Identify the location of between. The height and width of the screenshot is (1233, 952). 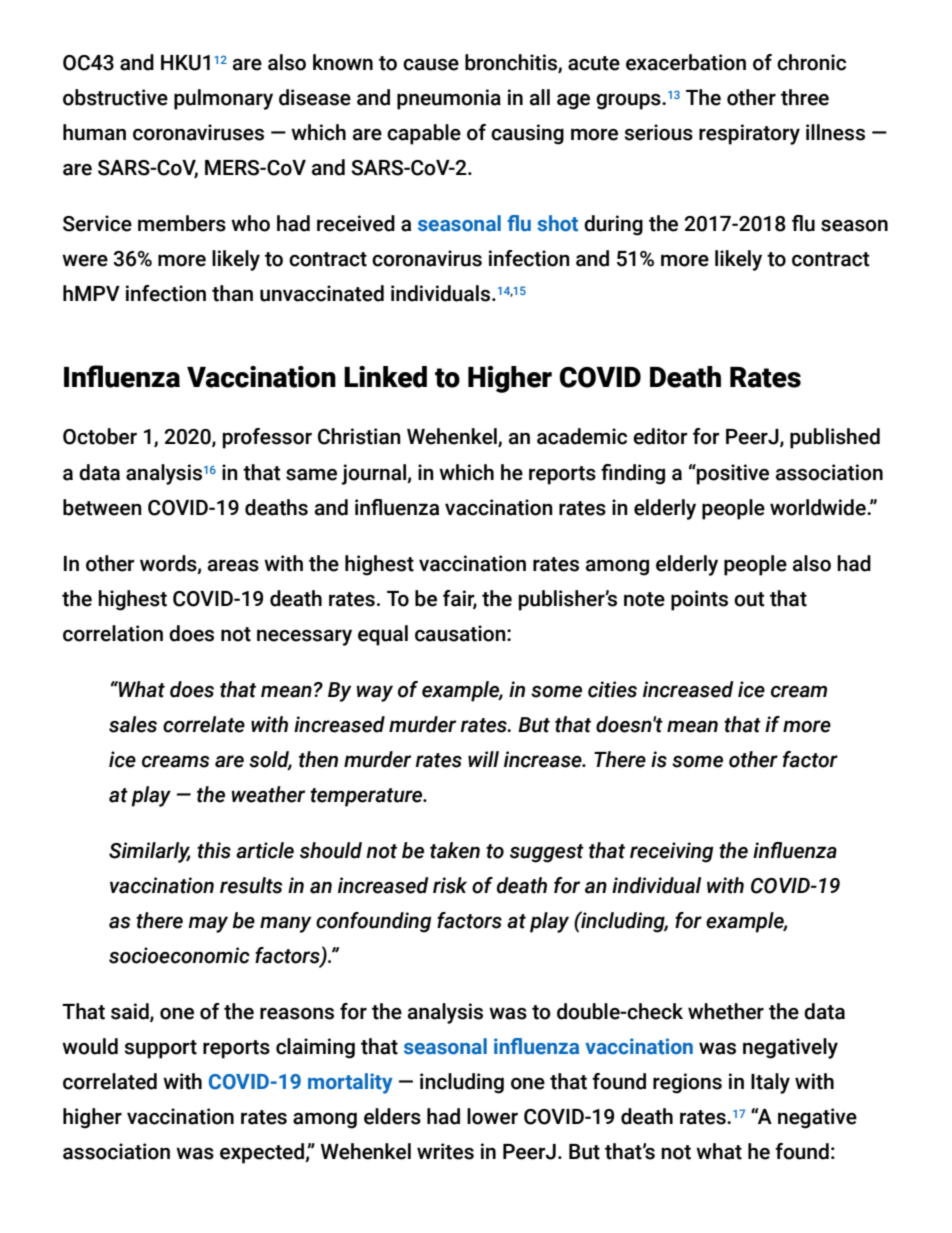
(102, 507).
